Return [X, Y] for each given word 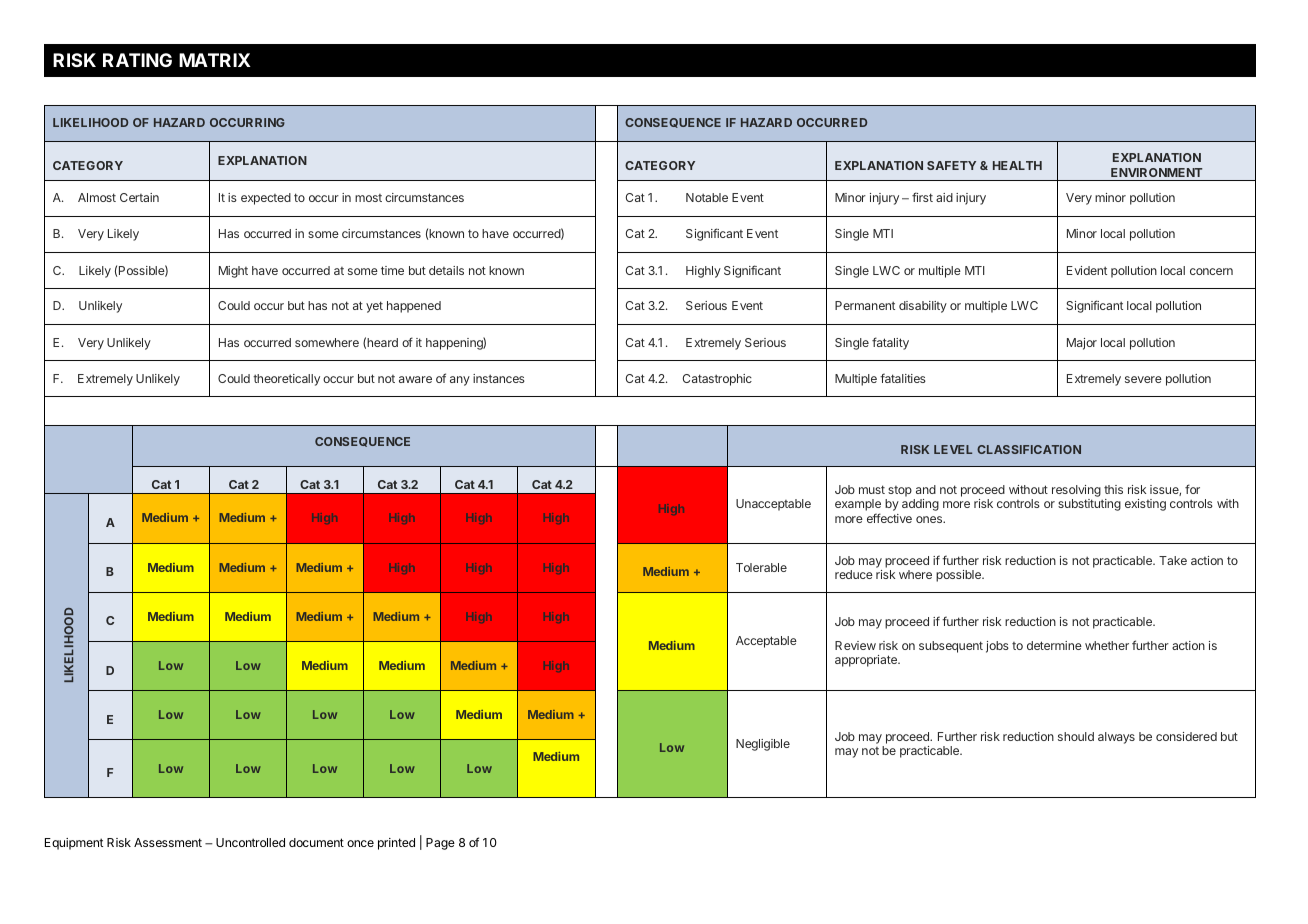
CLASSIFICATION [1029, 449]
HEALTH [1017, 165]
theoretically [286, 380]
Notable [707, 197]
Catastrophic [717, 380]
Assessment [168, 842]
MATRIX [215, 60]
